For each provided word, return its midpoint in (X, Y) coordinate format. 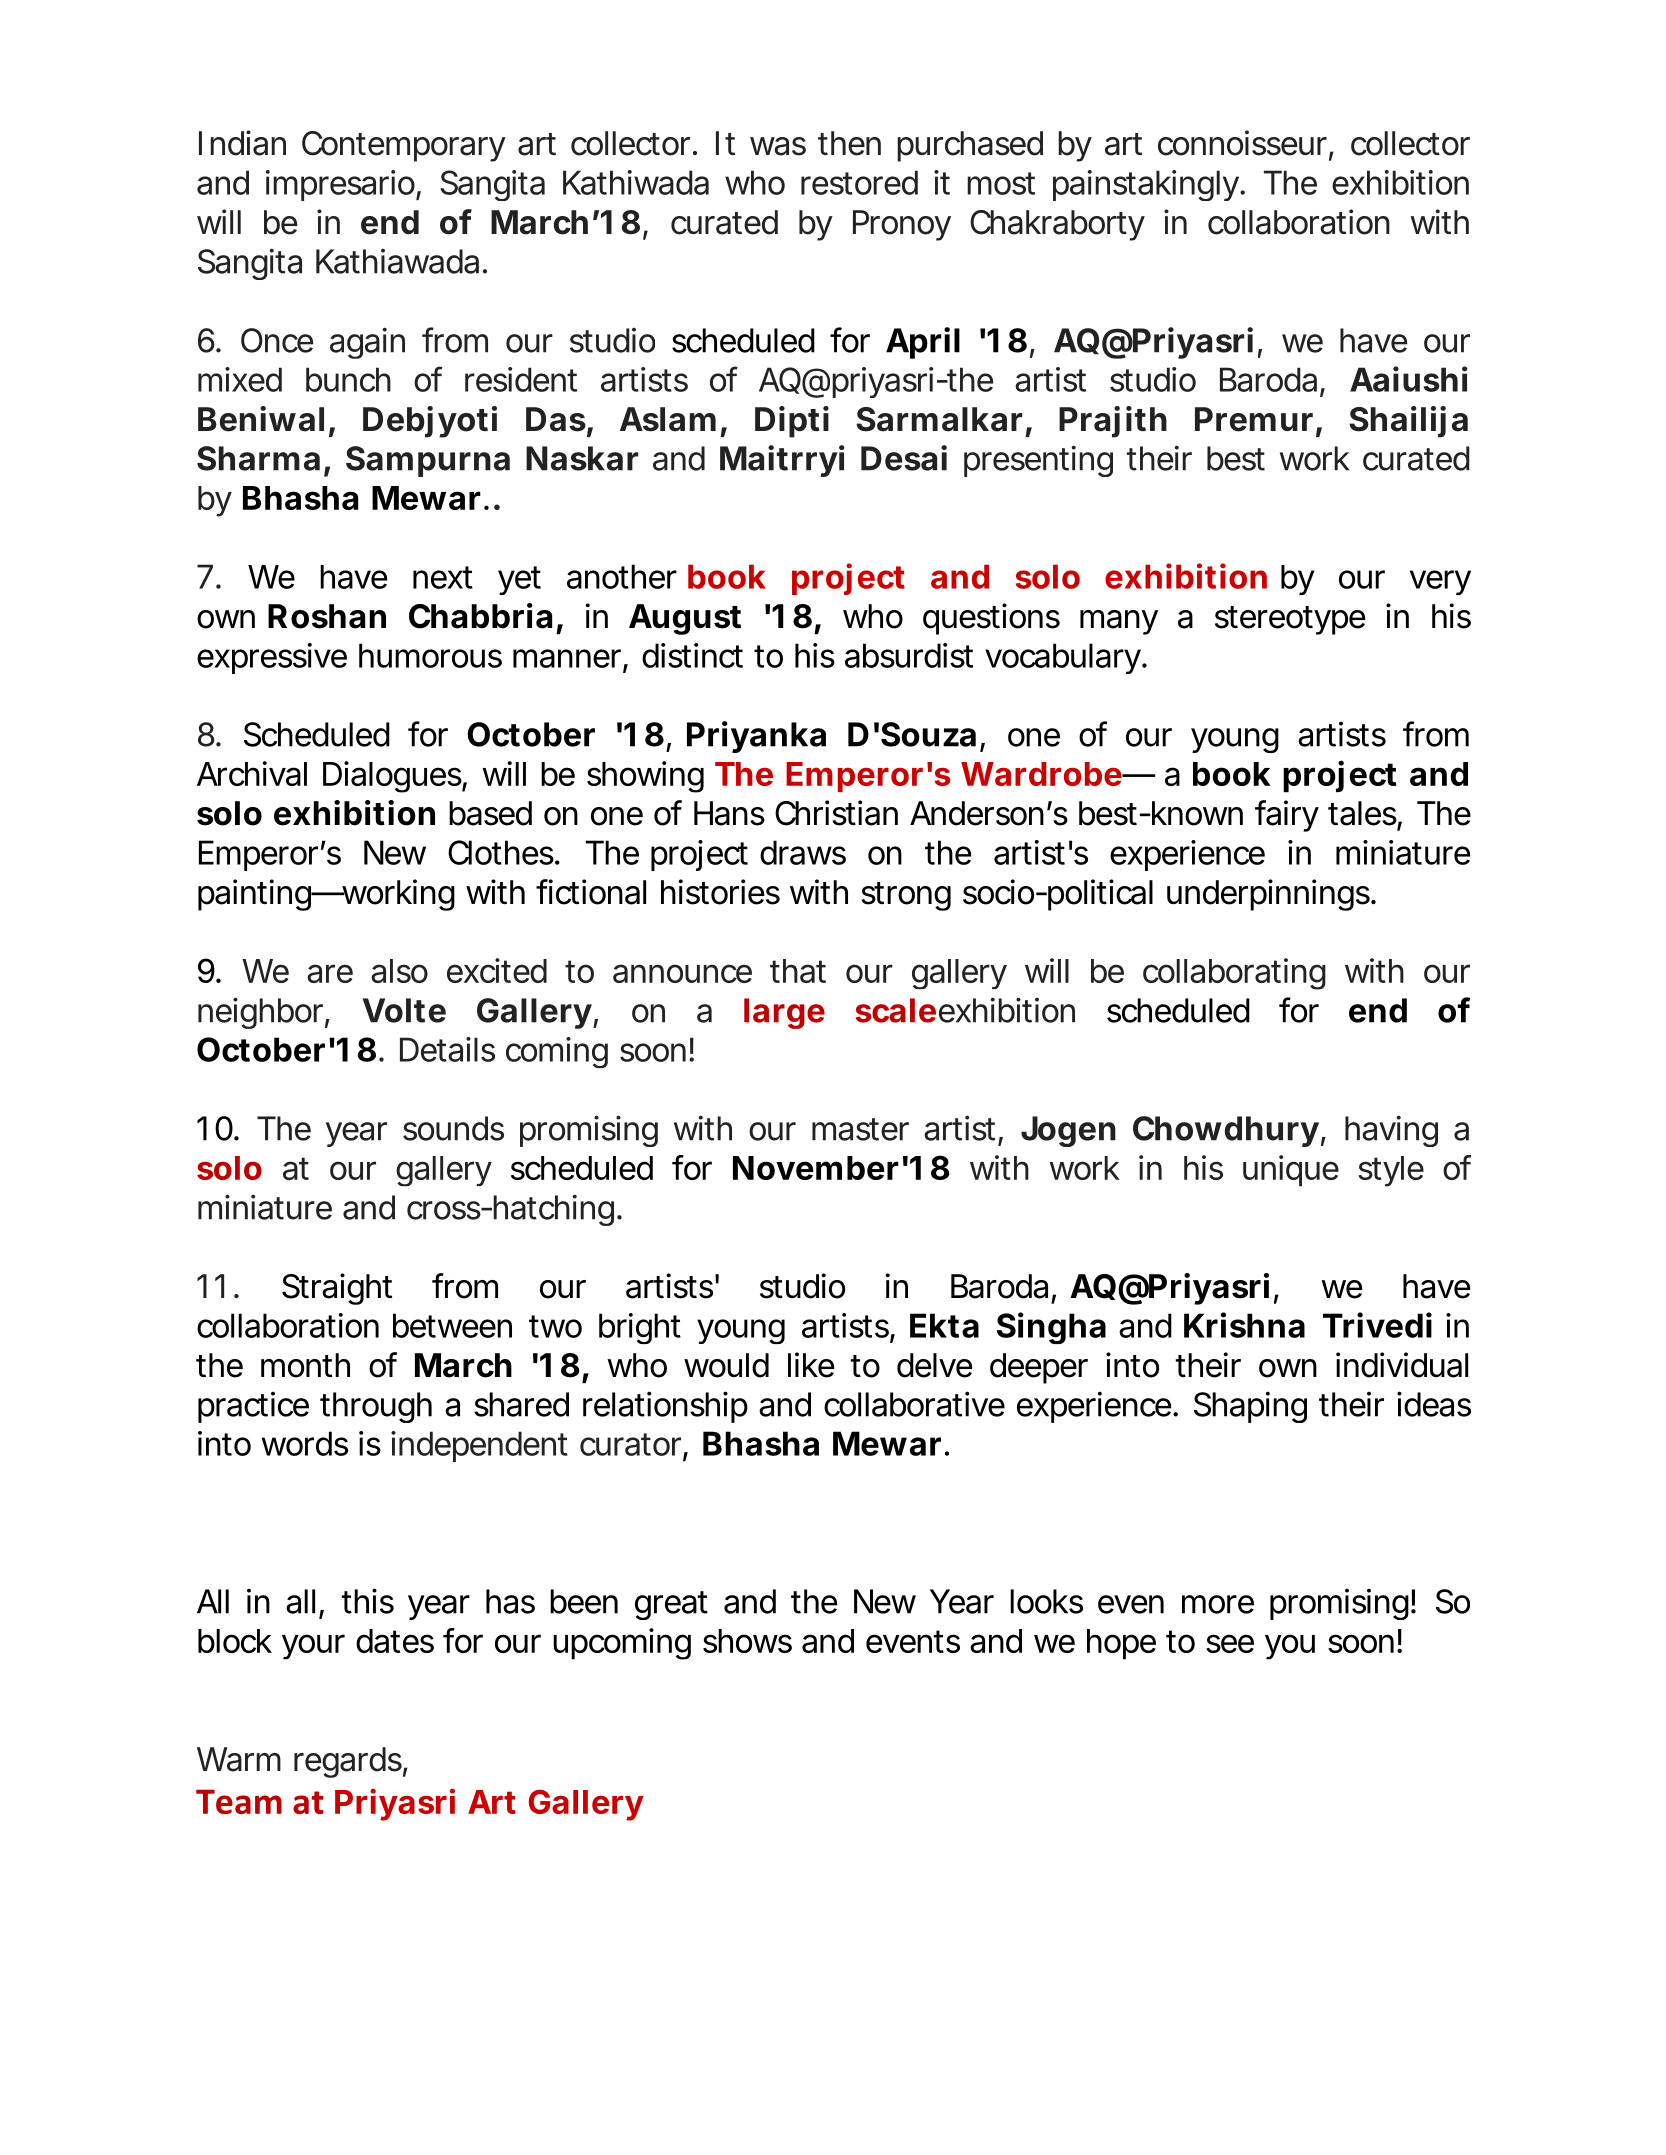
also (399, 971)
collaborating (1234, 974)
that (798, 971)
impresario (341, 185)
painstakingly (1147, 185)
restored (859, 182)
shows (747, 1641)
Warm (239, 1759)
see (1230, 1643)
